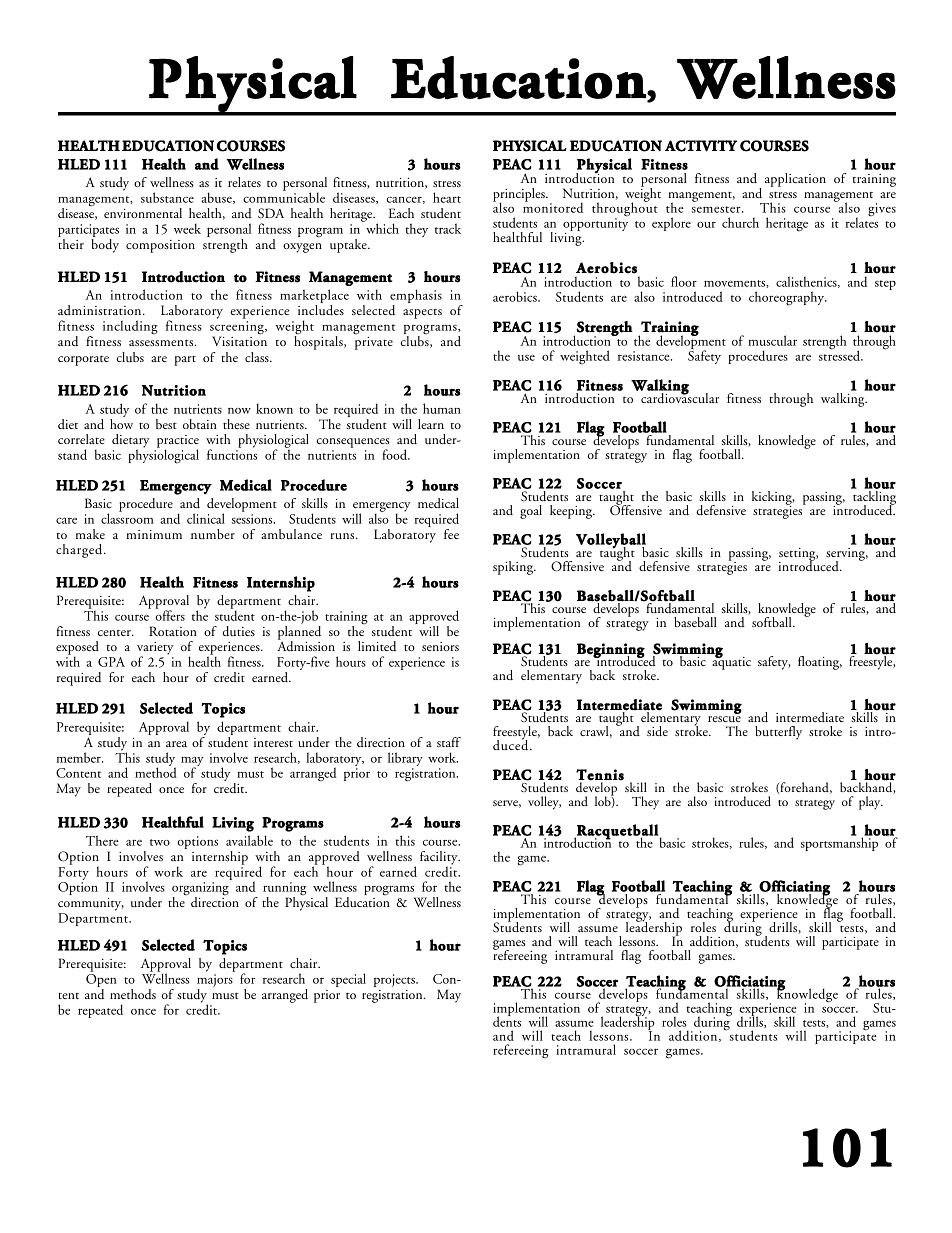  Describe the element at coordinates (447, 197) in the page. I see `heart` at that location.
